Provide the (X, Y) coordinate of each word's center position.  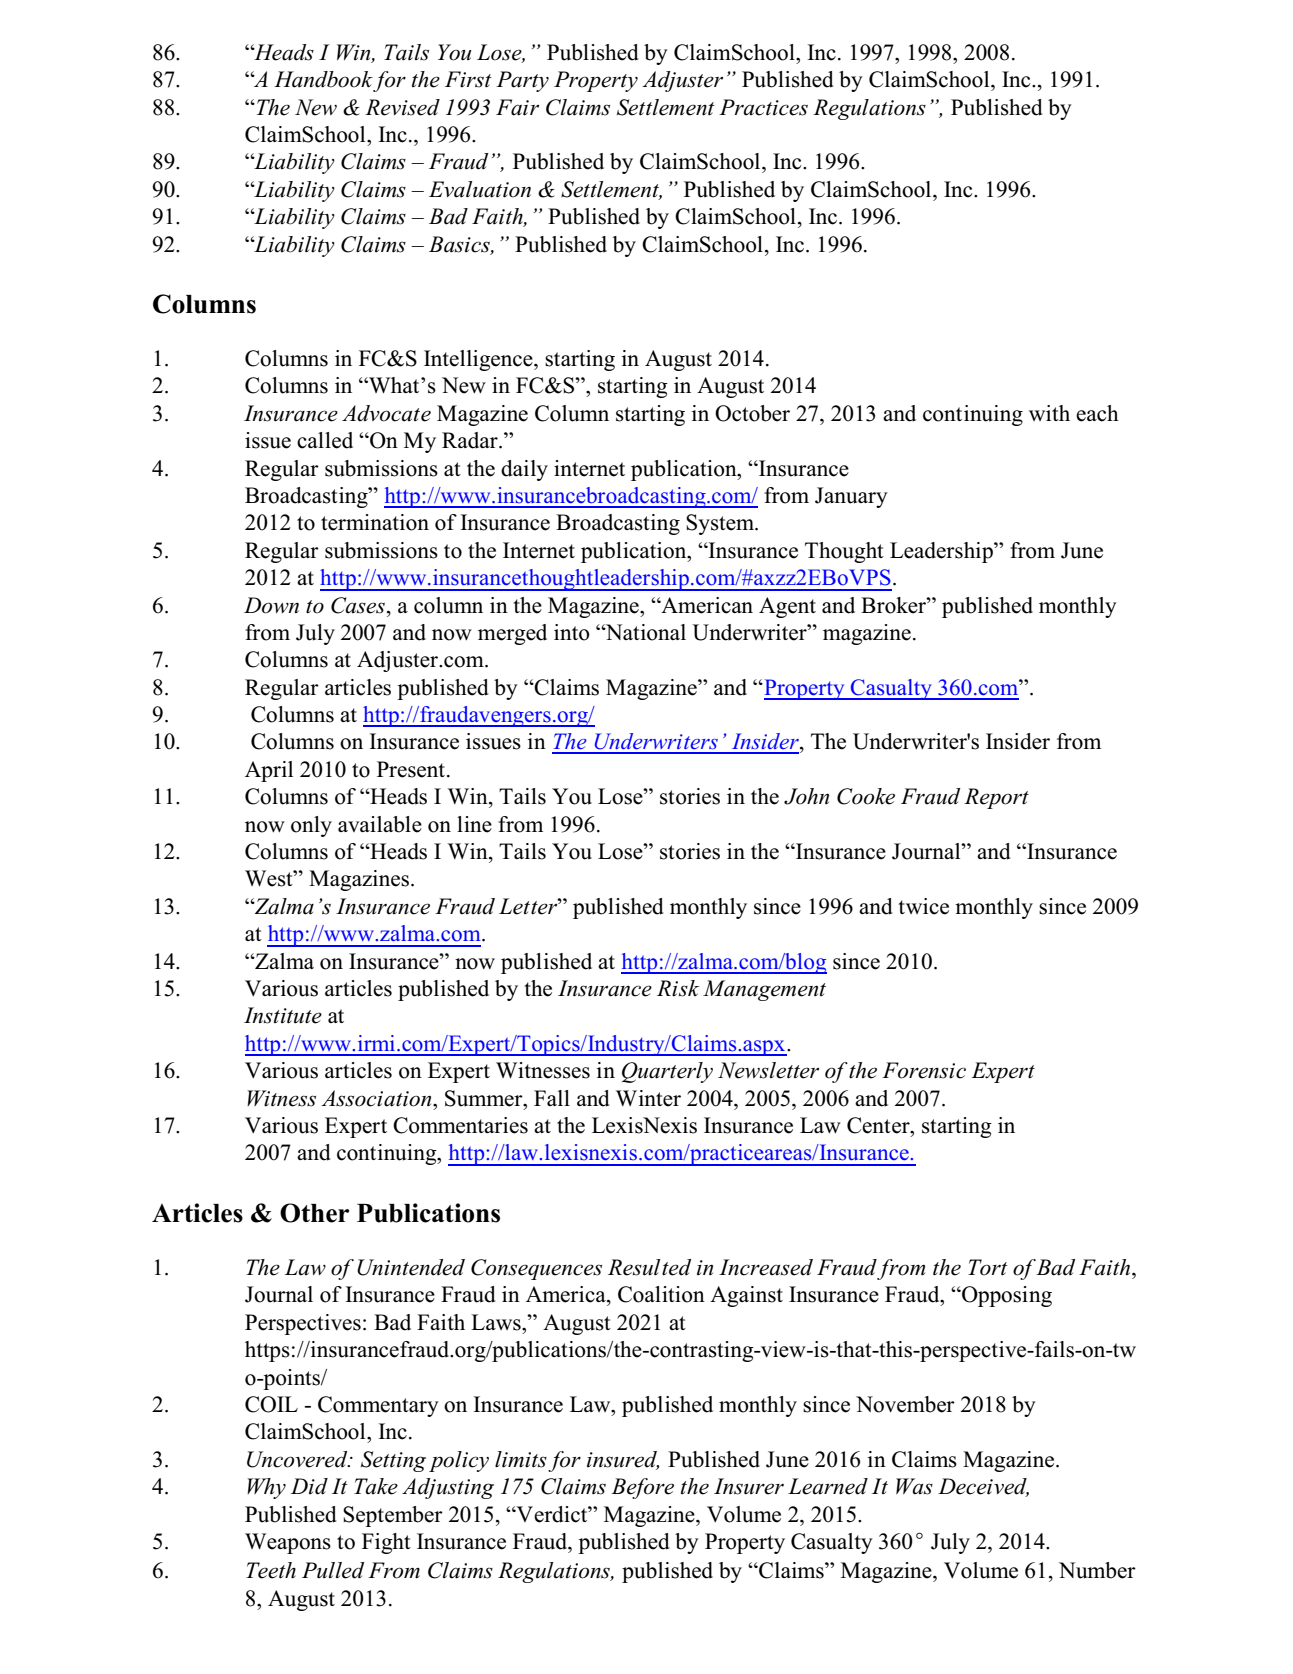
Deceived (983, 1487)
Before (642, 1488)
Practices (763, 107)
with (1049, 413)
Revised (402, 107)
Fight (386, 1543)
